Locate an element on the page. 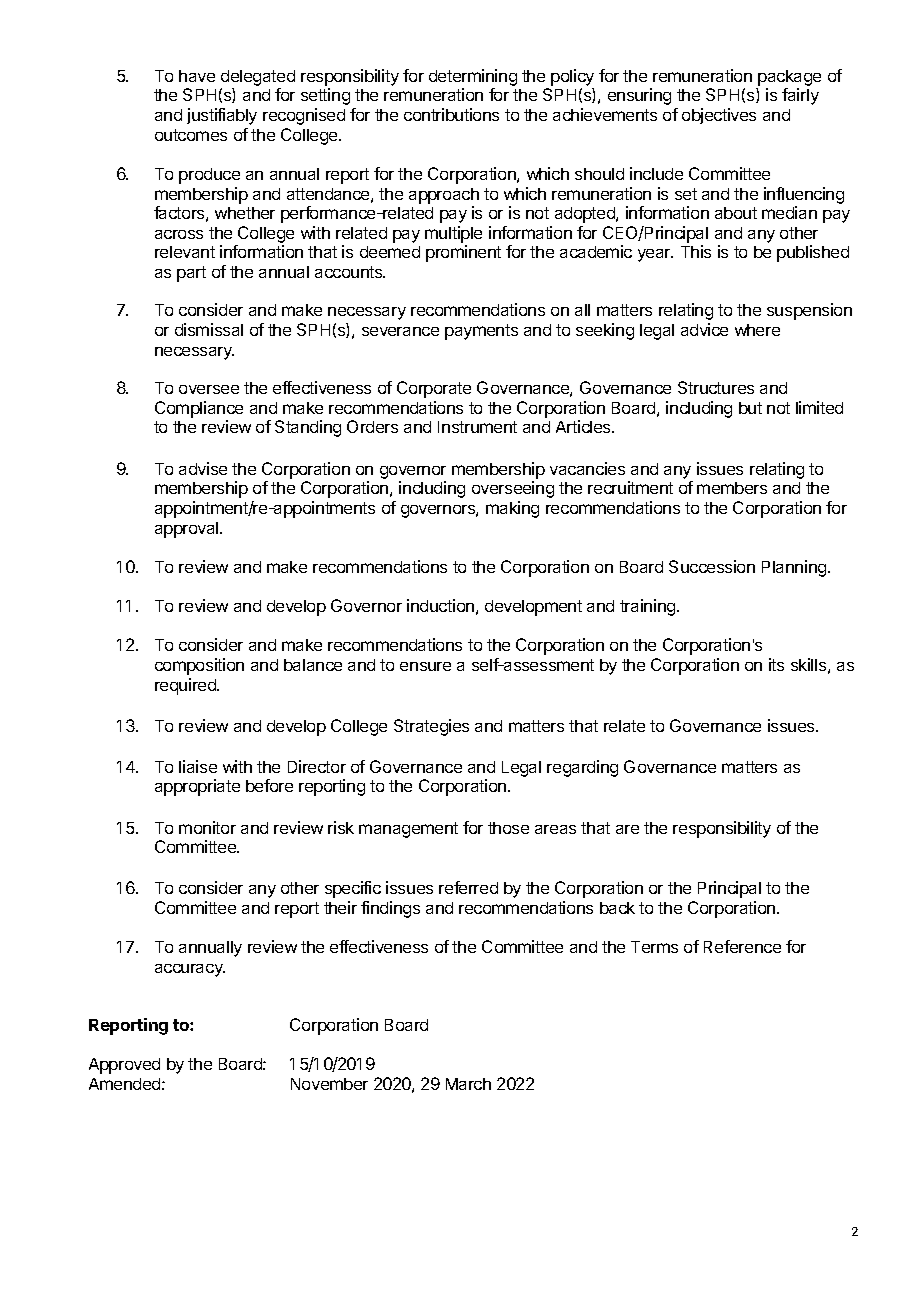 The height and width of the image is (1308, 924). Reference is located at coordinates (742, 946).
